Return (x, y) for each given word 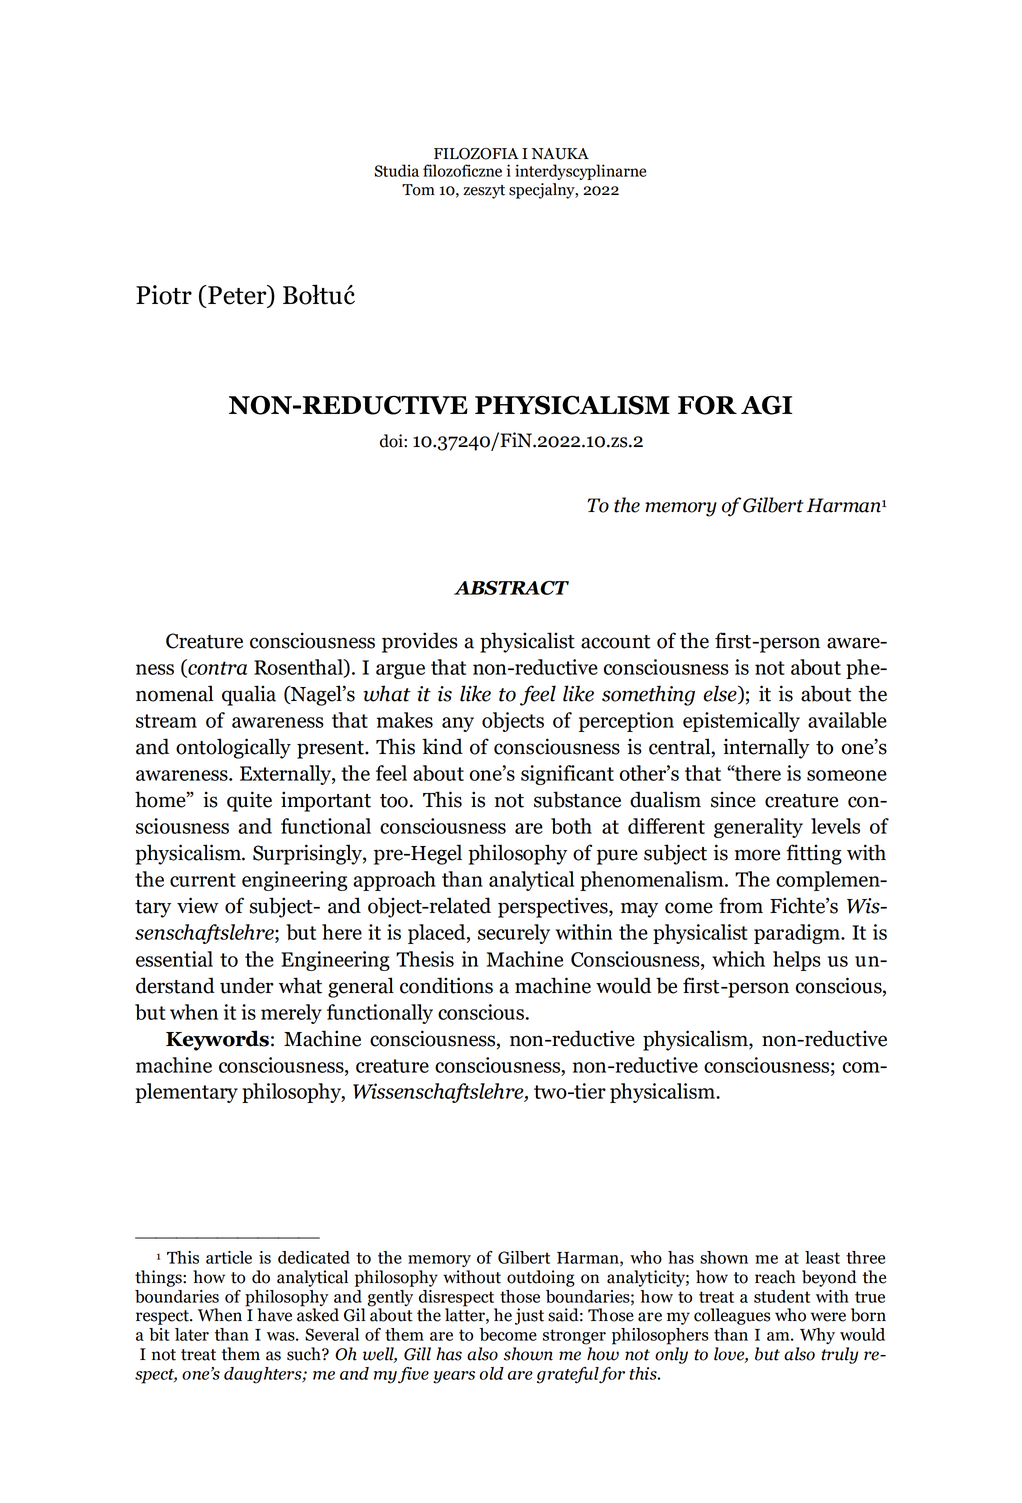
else (721, 694)
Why (817, 1336)
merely (291, 1014)
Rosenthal (299, 668)
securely (514, 934)
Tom (418, 190)
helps (797, 961)
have (274, 1315)
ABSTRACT (511, 588)
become (508, 1334)
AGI (766, 405)
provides (420, 642)
